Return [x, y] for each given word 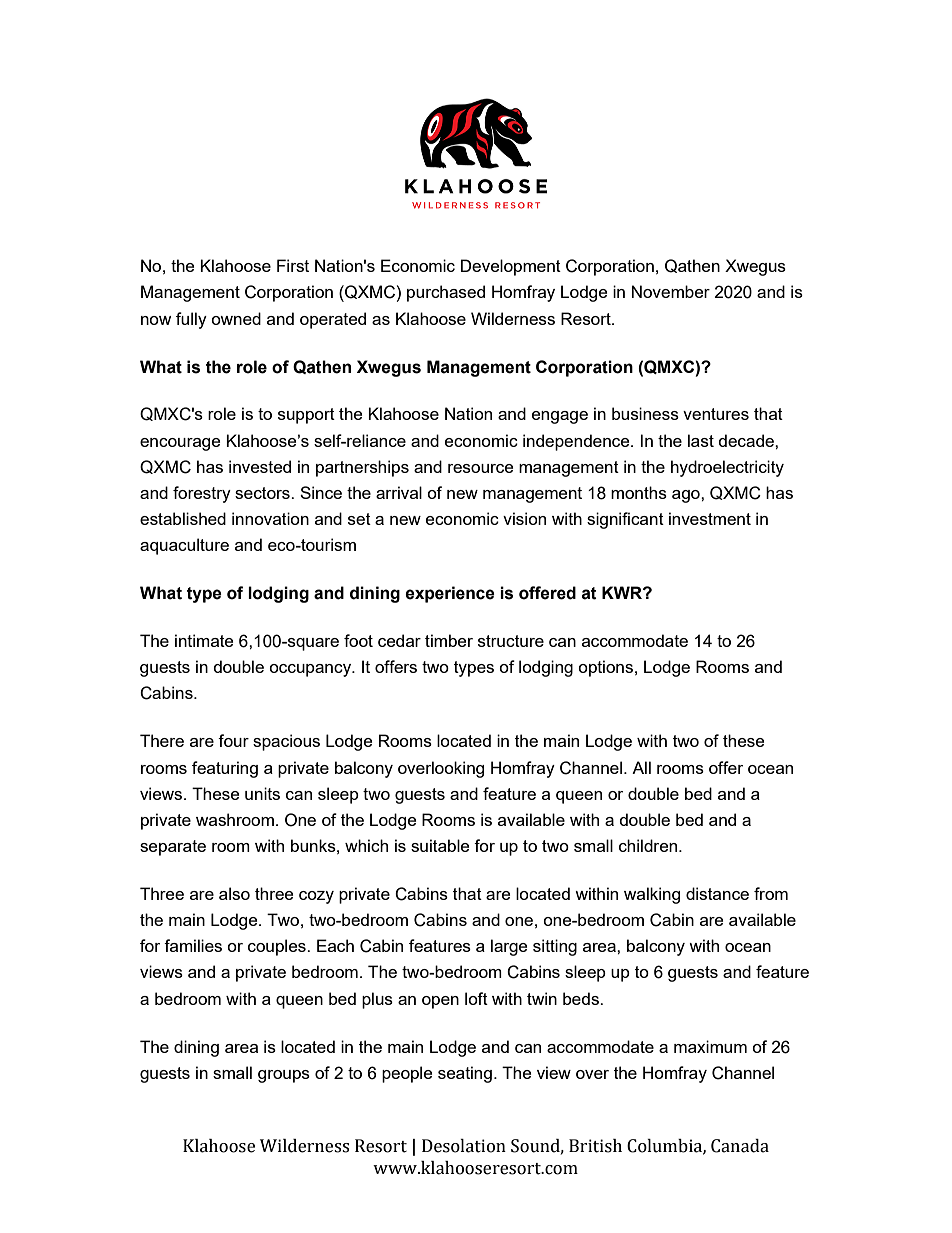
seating [465, 1074]
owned [236, 318]
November [671, 291]
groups [284, 1076]
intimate [204, 640]
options [605, 668]
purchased [446, 293]
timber [449, 640]
